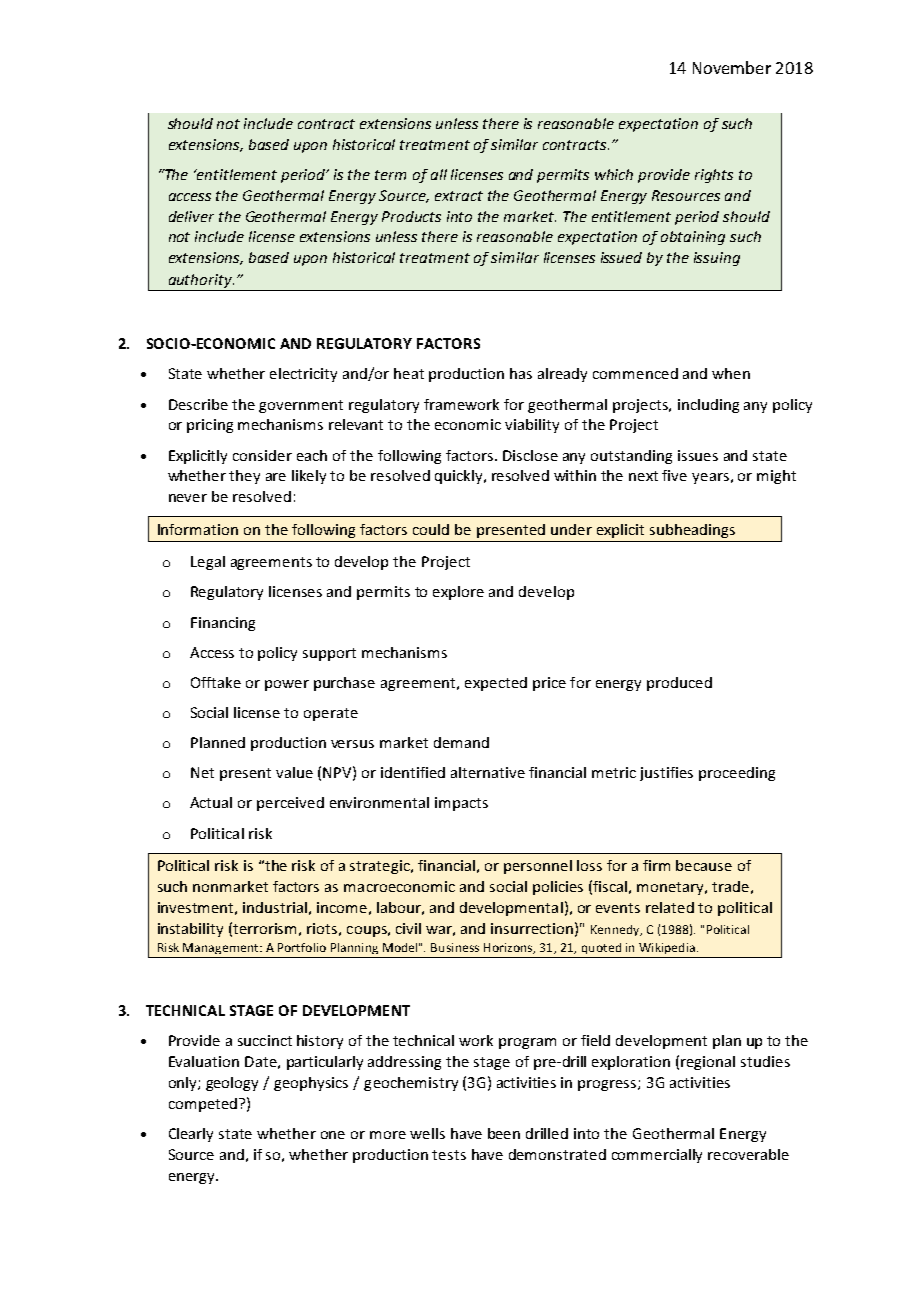  Describe the element at coordinates (409, 373) in the page. I see `heat` at that location.
